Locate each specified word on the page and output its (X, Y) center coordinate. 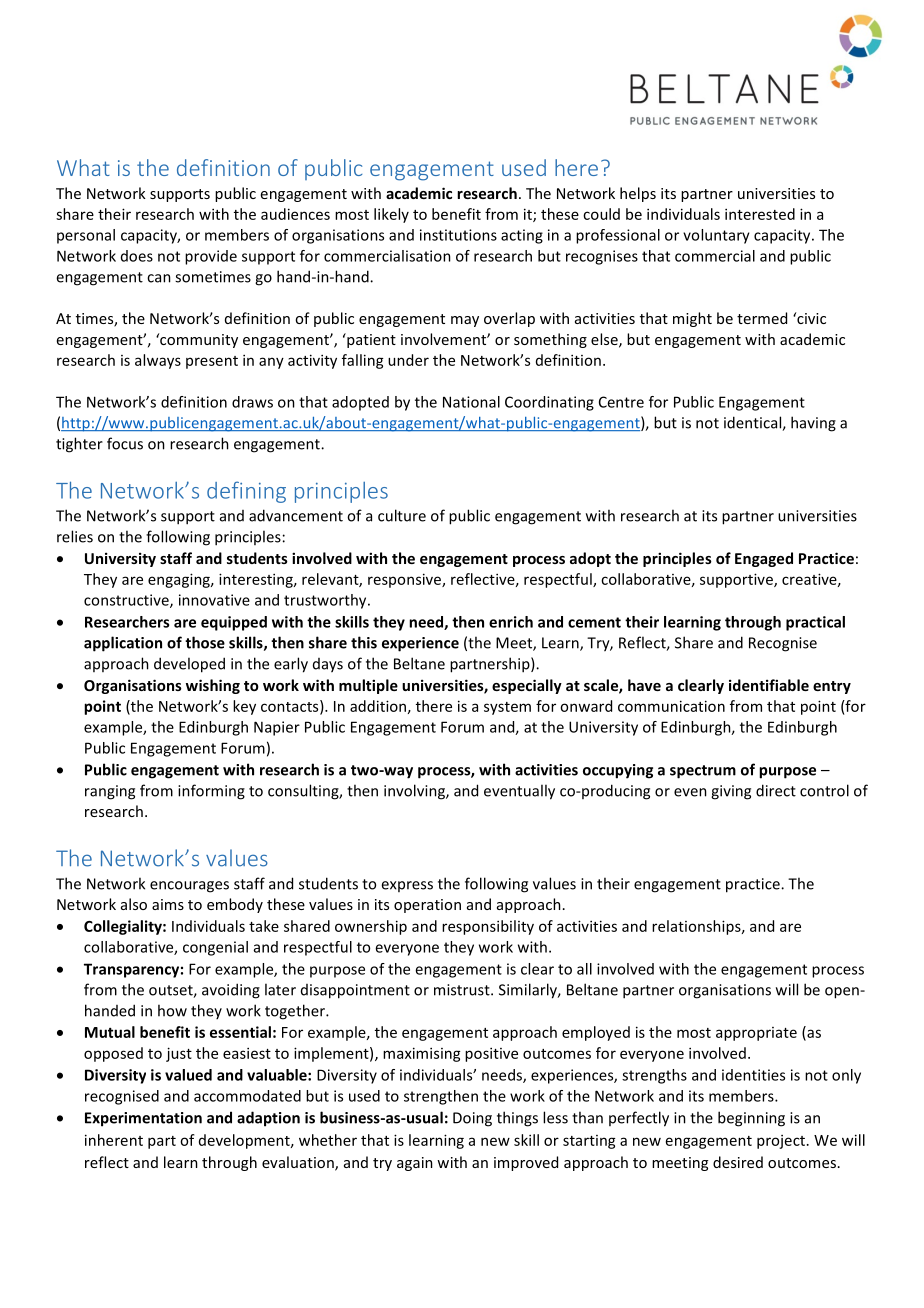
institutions (458, 235)
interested (760, 214)
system (507, 708)
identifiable (769, 685)
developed (189, 665)
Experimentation (143, 1119)
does (137, 256)
